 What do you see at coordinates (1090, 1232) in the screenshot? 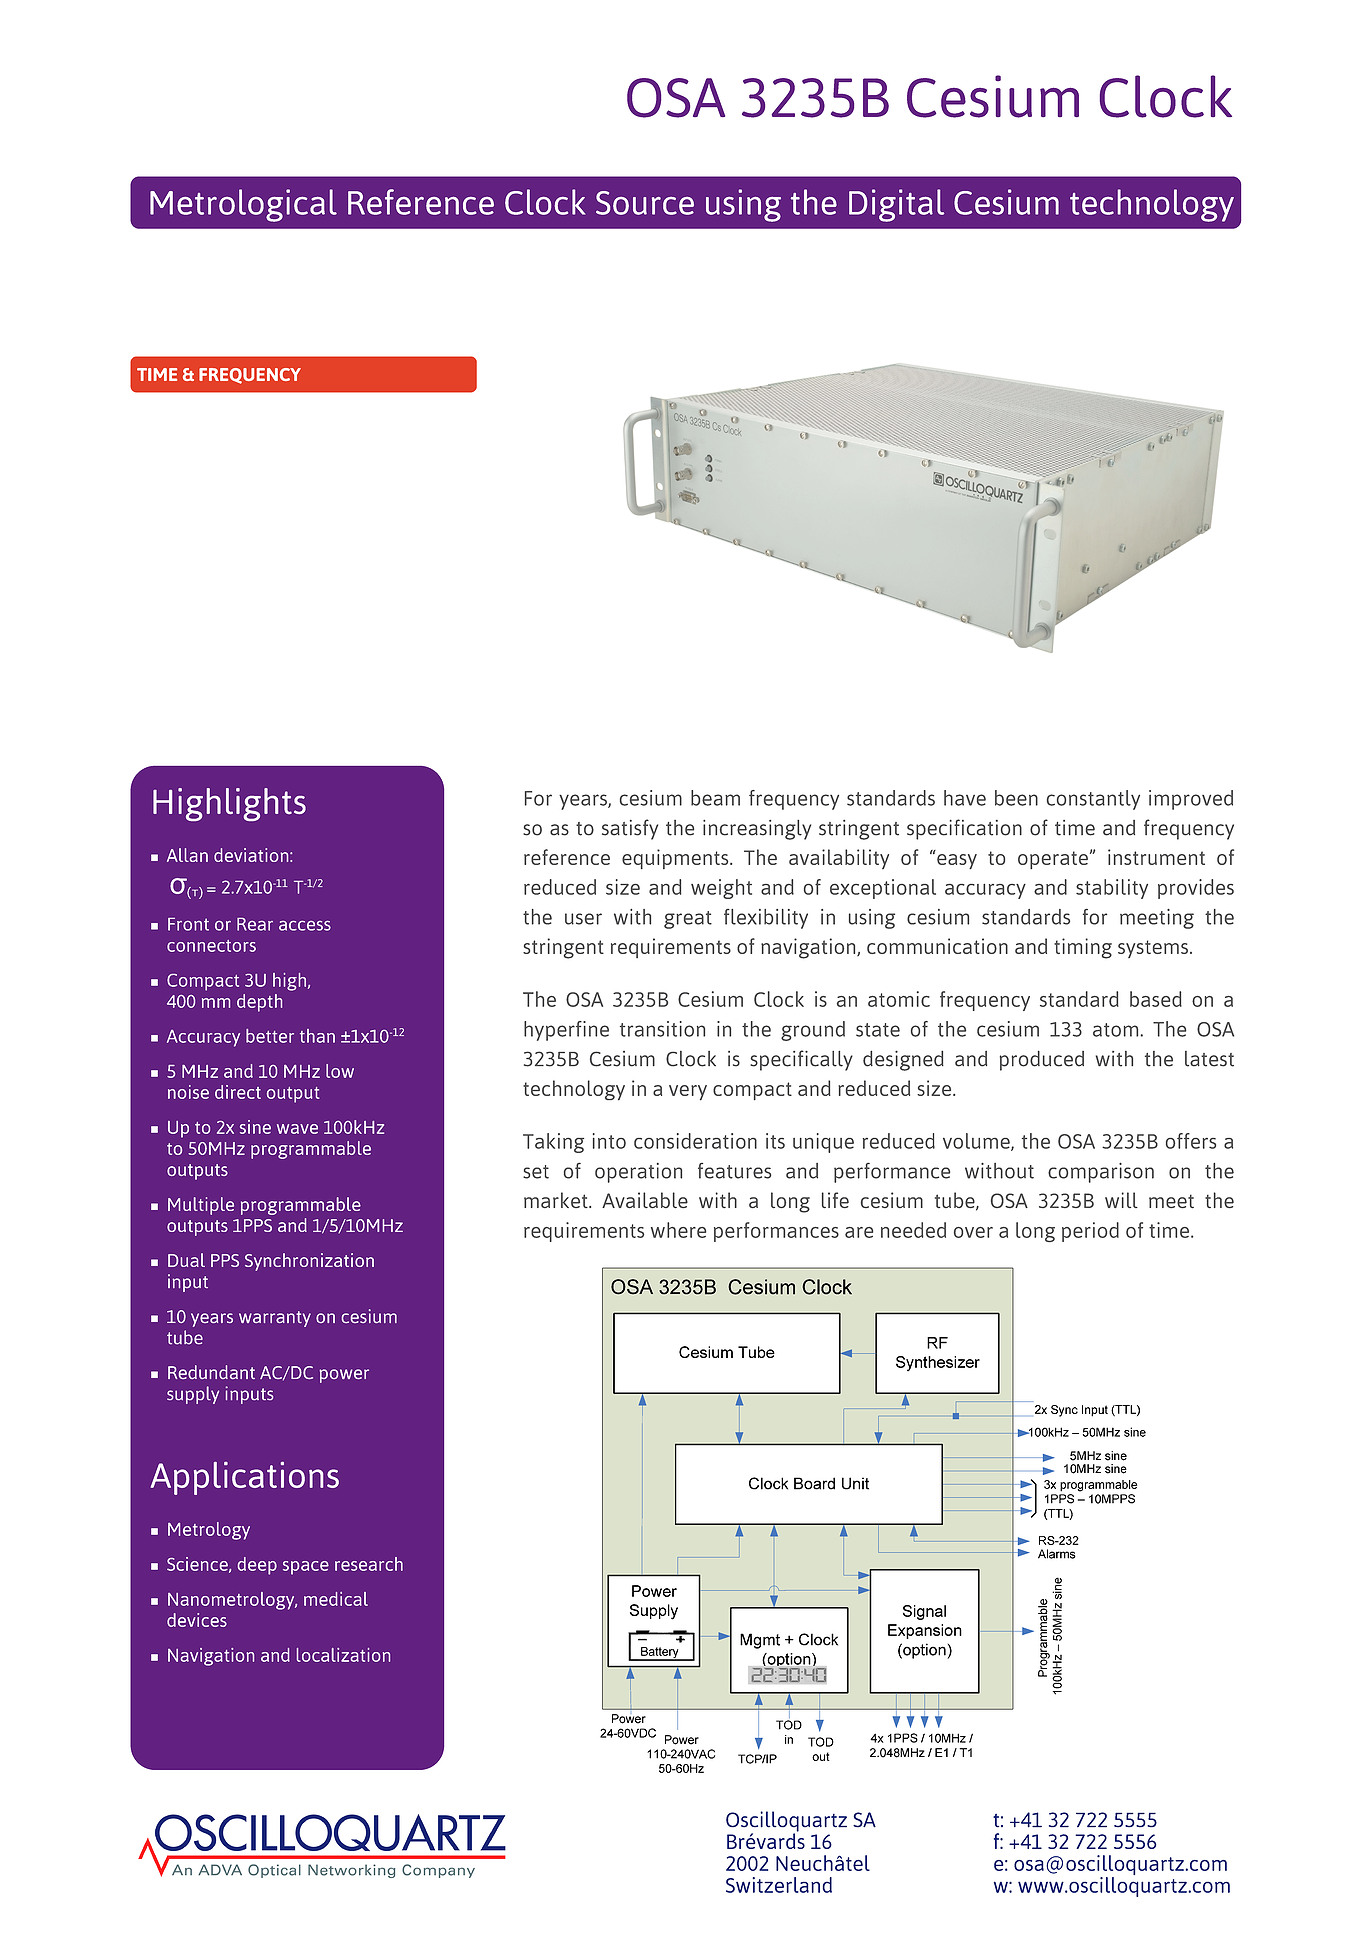
I see `period` at bounding box center [1090, 1232].
